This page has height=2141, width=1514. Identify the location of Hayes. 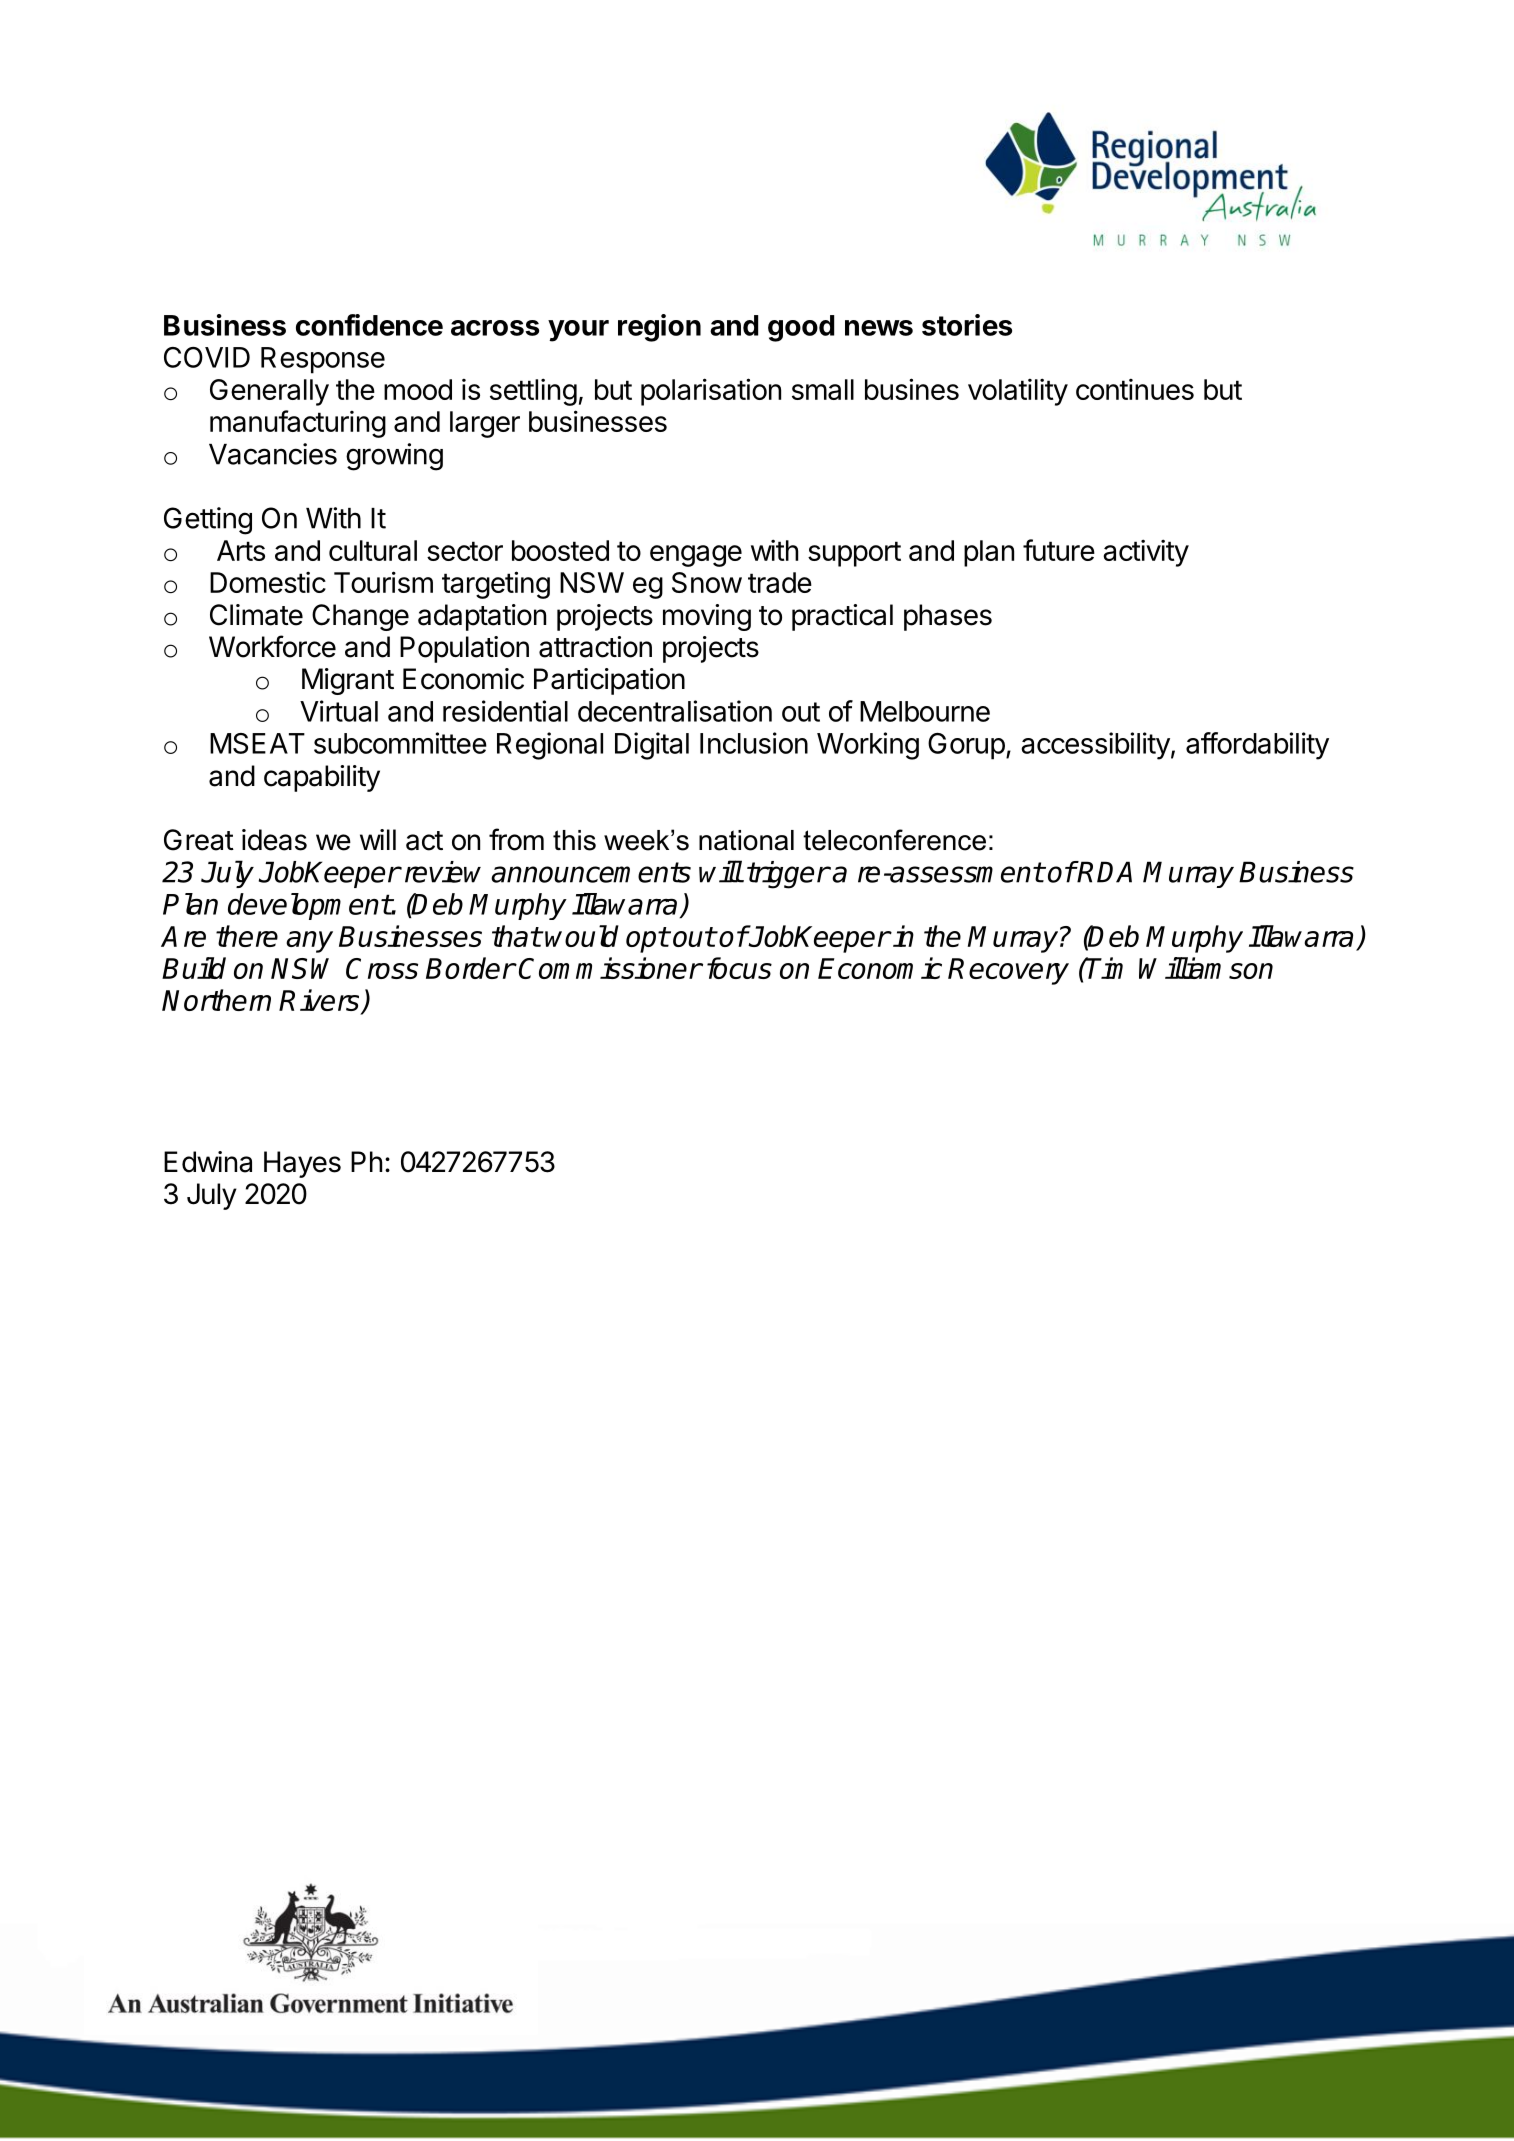
(302, 1164).
